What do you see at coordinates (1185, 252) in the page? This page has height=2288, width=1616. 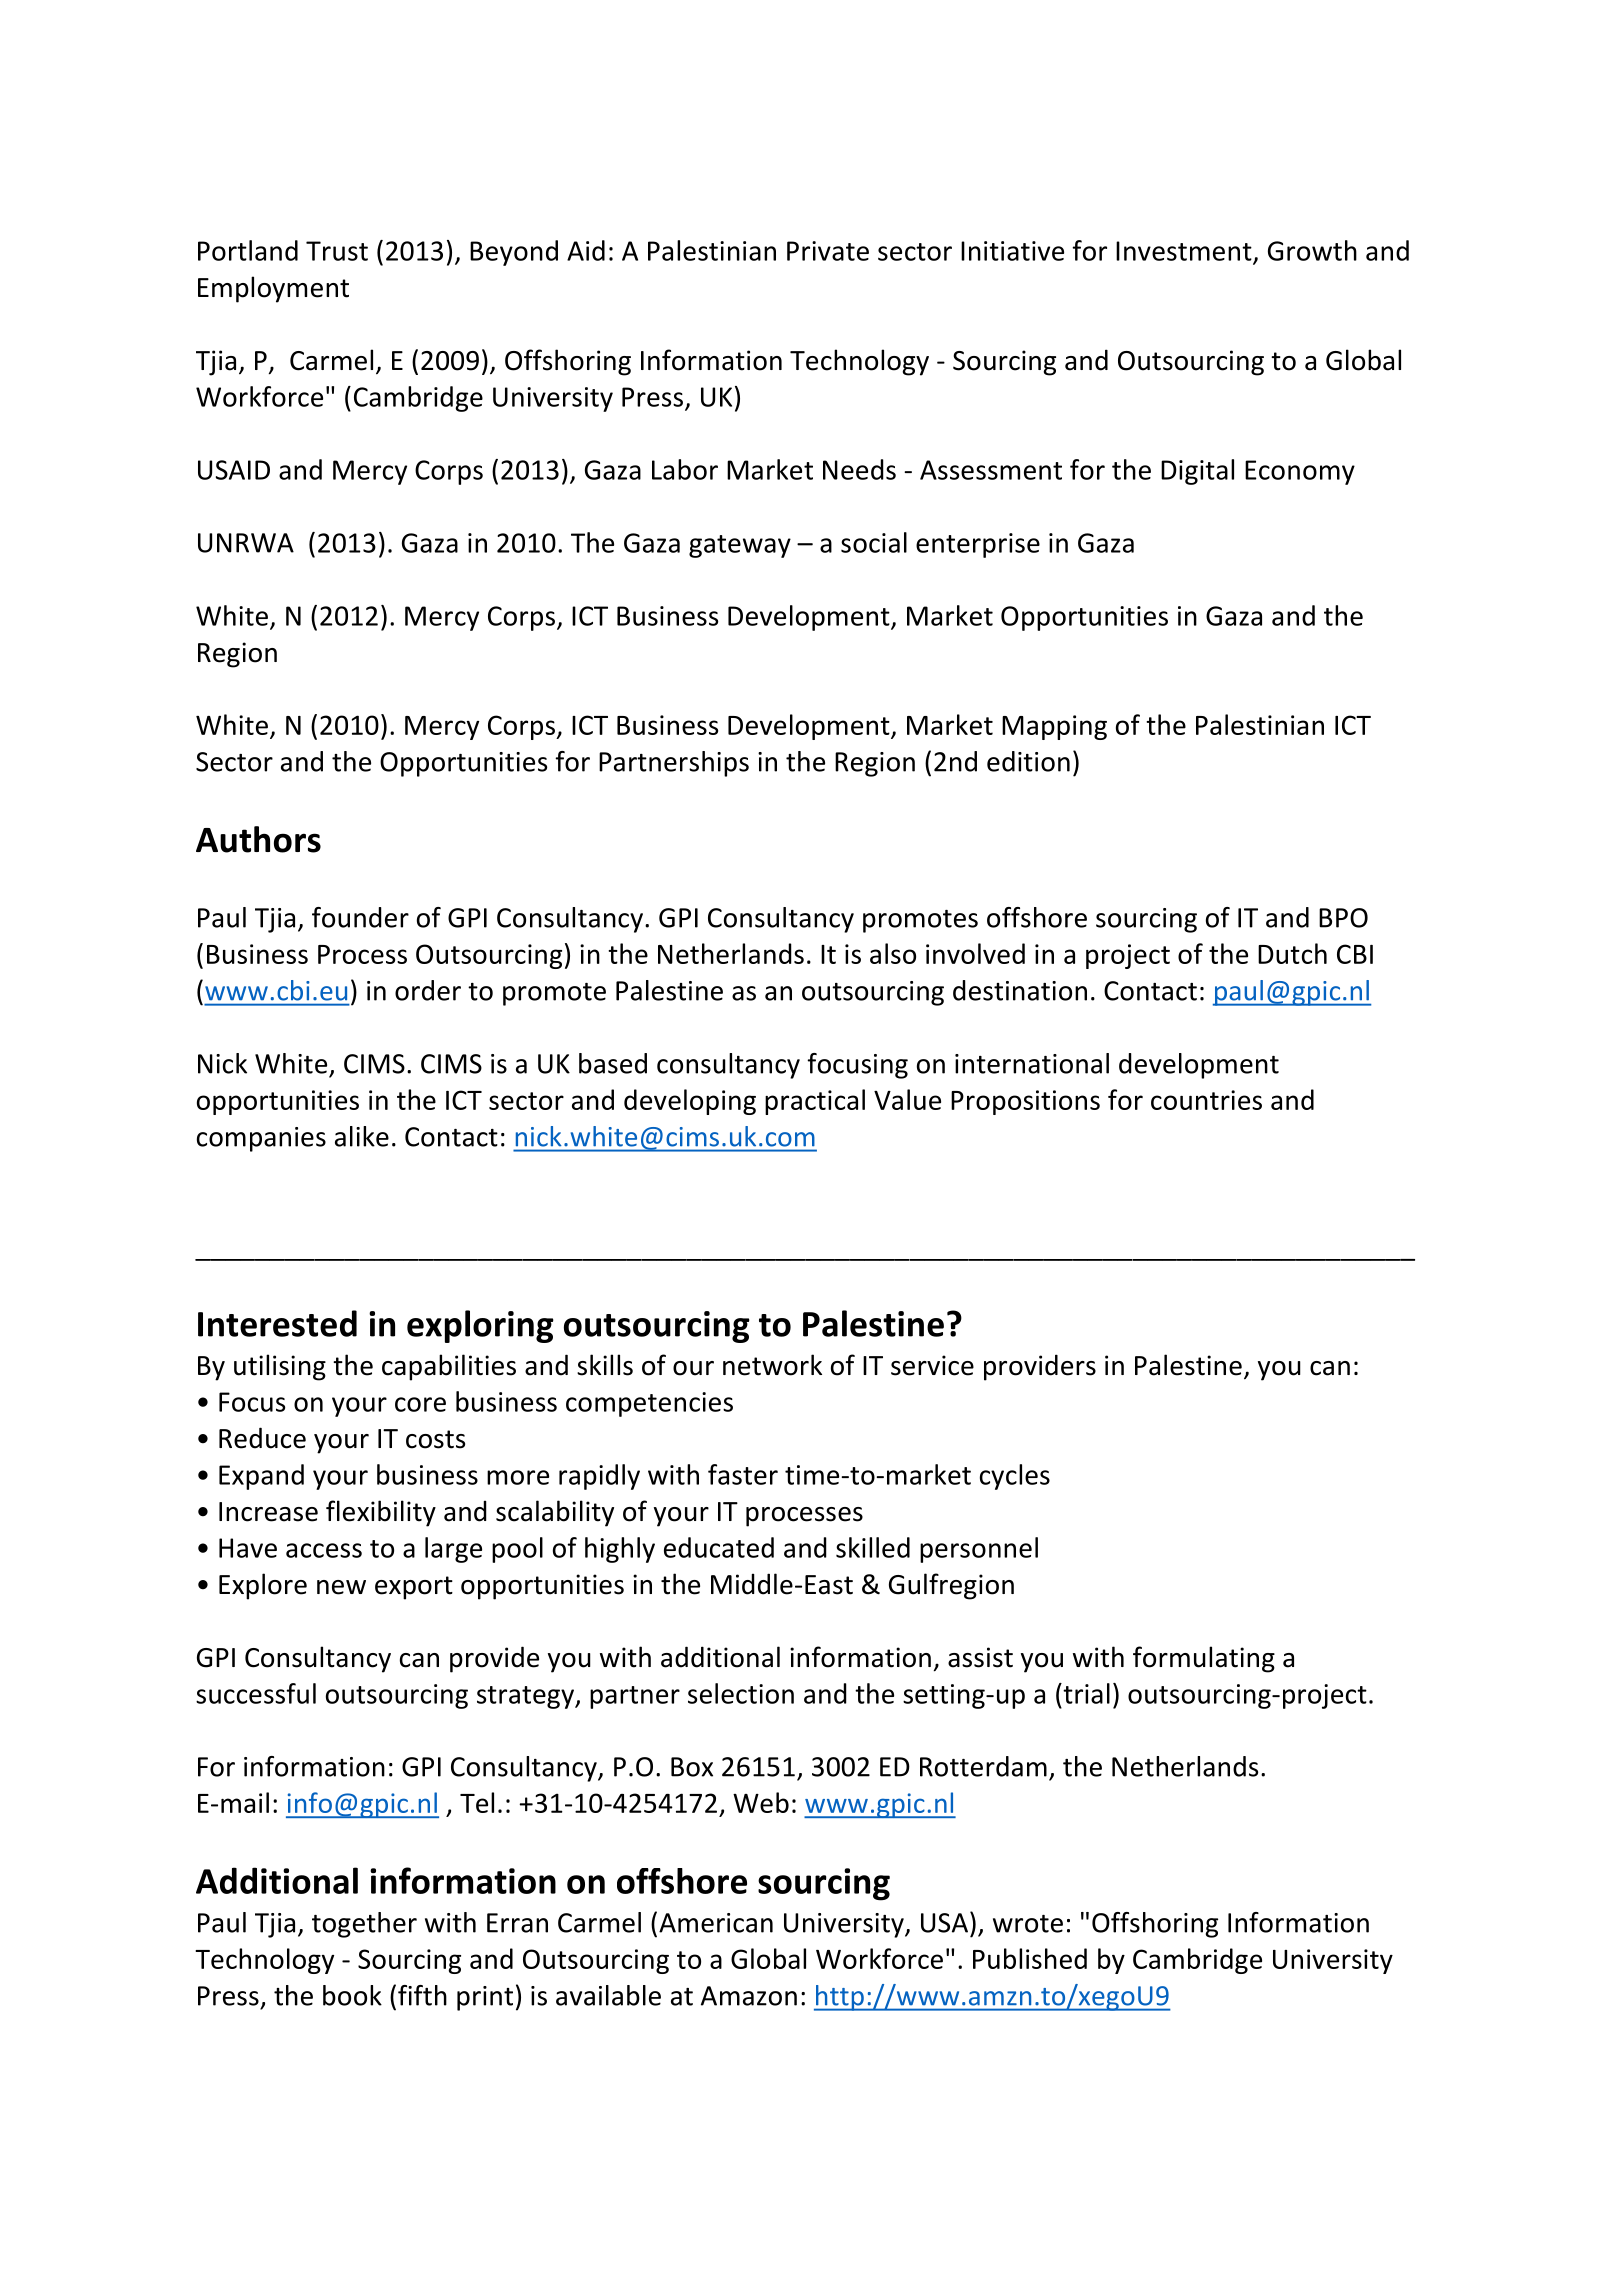 I see `Investment` at bounding box center [1185, 252].
